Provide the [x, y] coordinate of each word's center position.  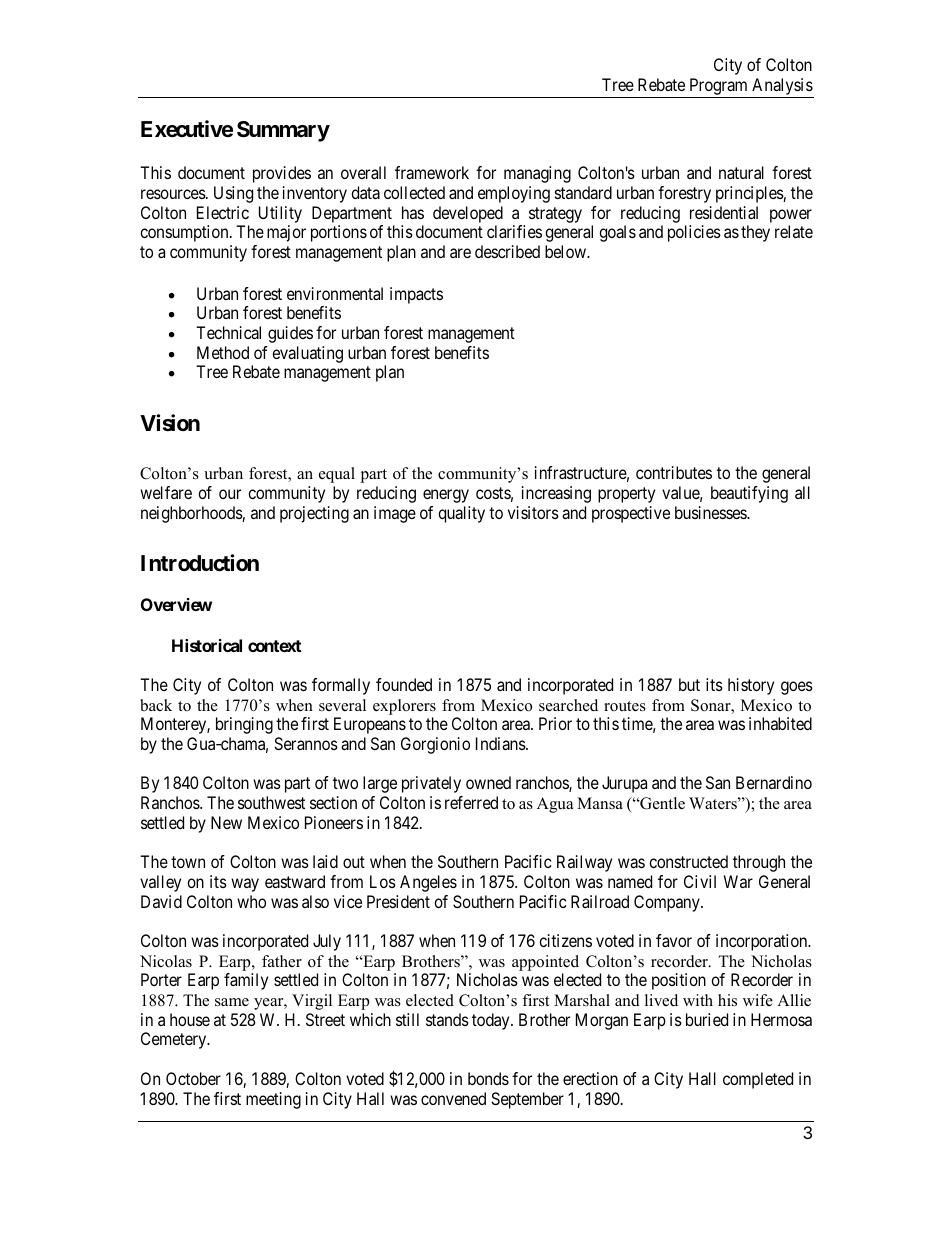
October [193, 1078]
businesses [711, 512]
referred [471, 802]
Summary [283, 131]
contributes [674, 472]
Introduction [200, 563]
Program [718, 86]
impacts [416, 295]
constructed [688, 861]
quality [461, 514]
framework [432, 172]
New [226, 822]
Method [223, 352]
